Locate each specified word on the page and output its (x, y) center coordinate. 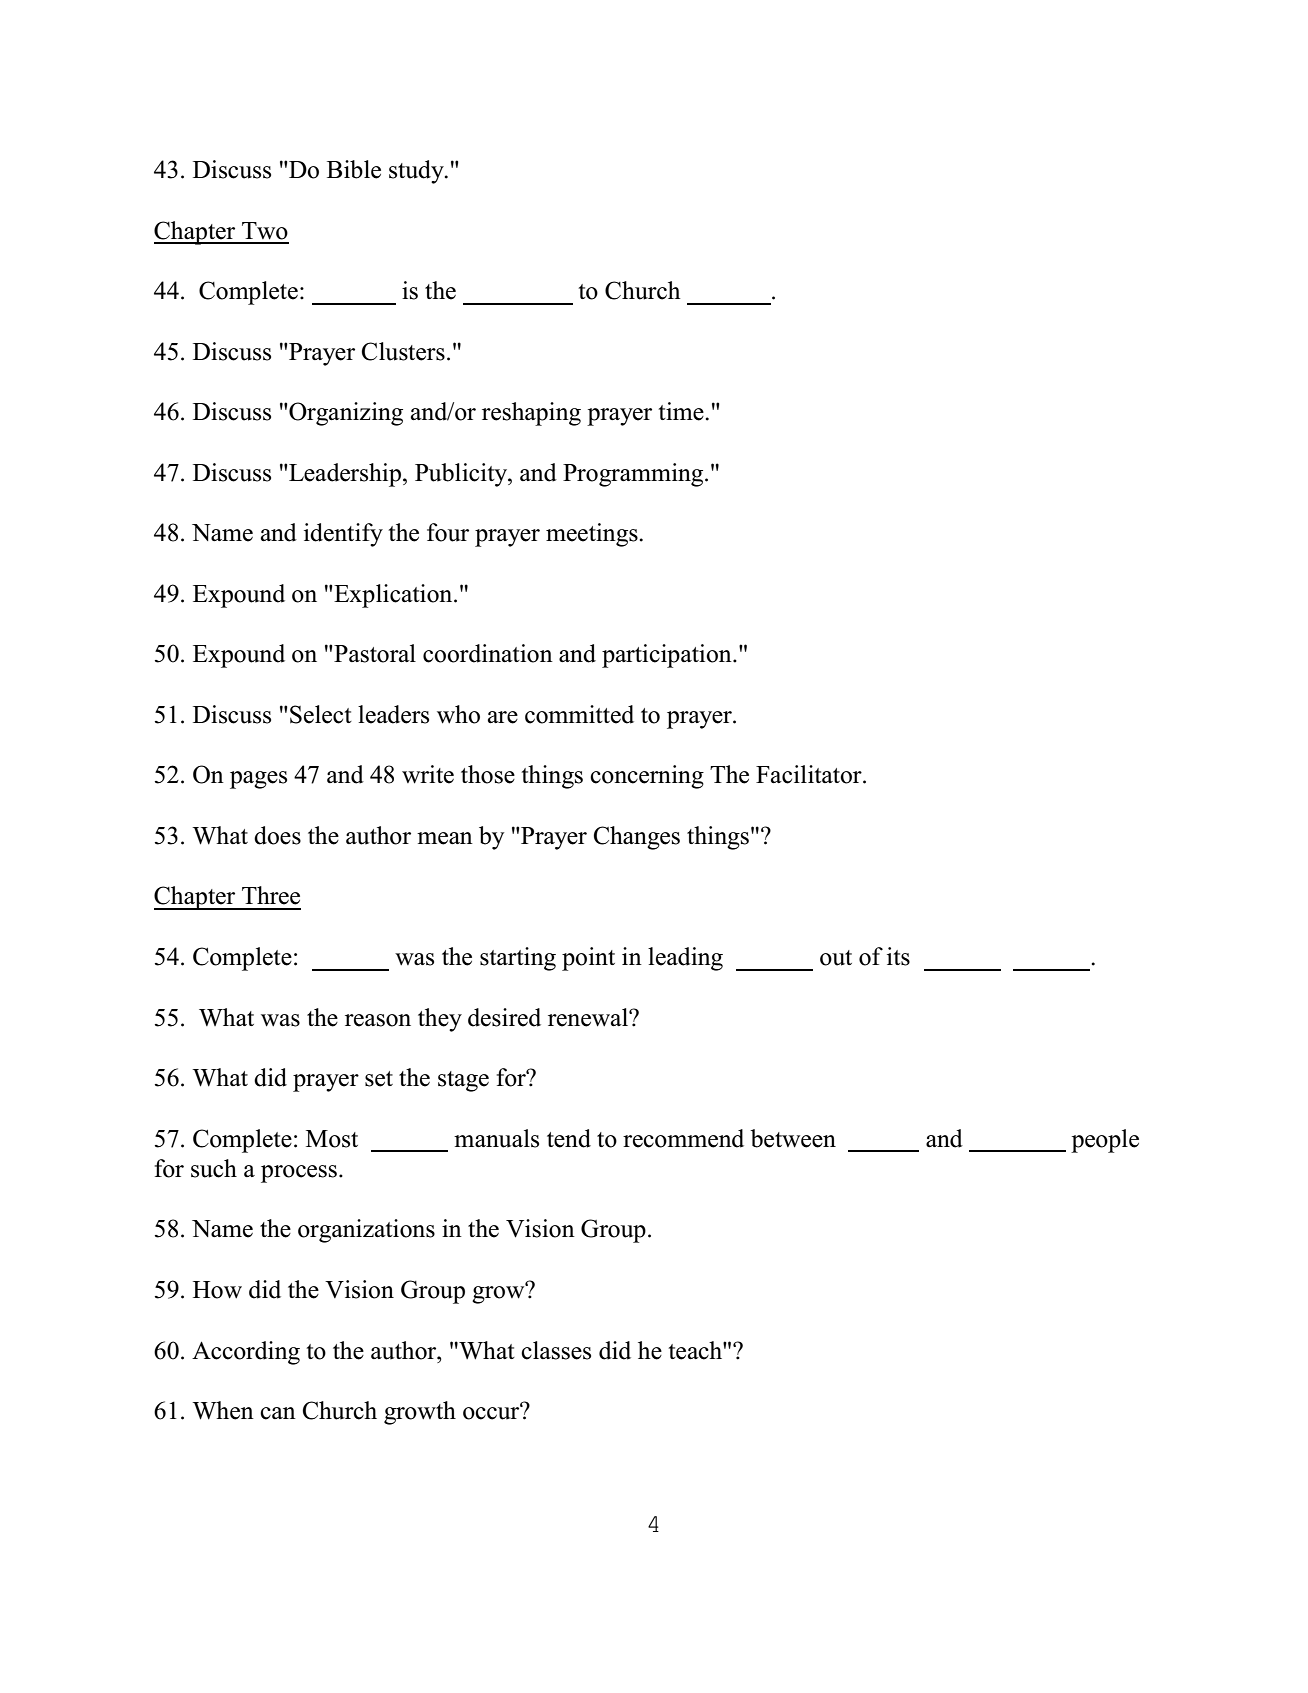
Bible (354, 169)
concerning (647, 777)
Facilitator (810, 774)
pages (258, 780)
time (681, 411)
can (278, 1413)
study (417, 172)
